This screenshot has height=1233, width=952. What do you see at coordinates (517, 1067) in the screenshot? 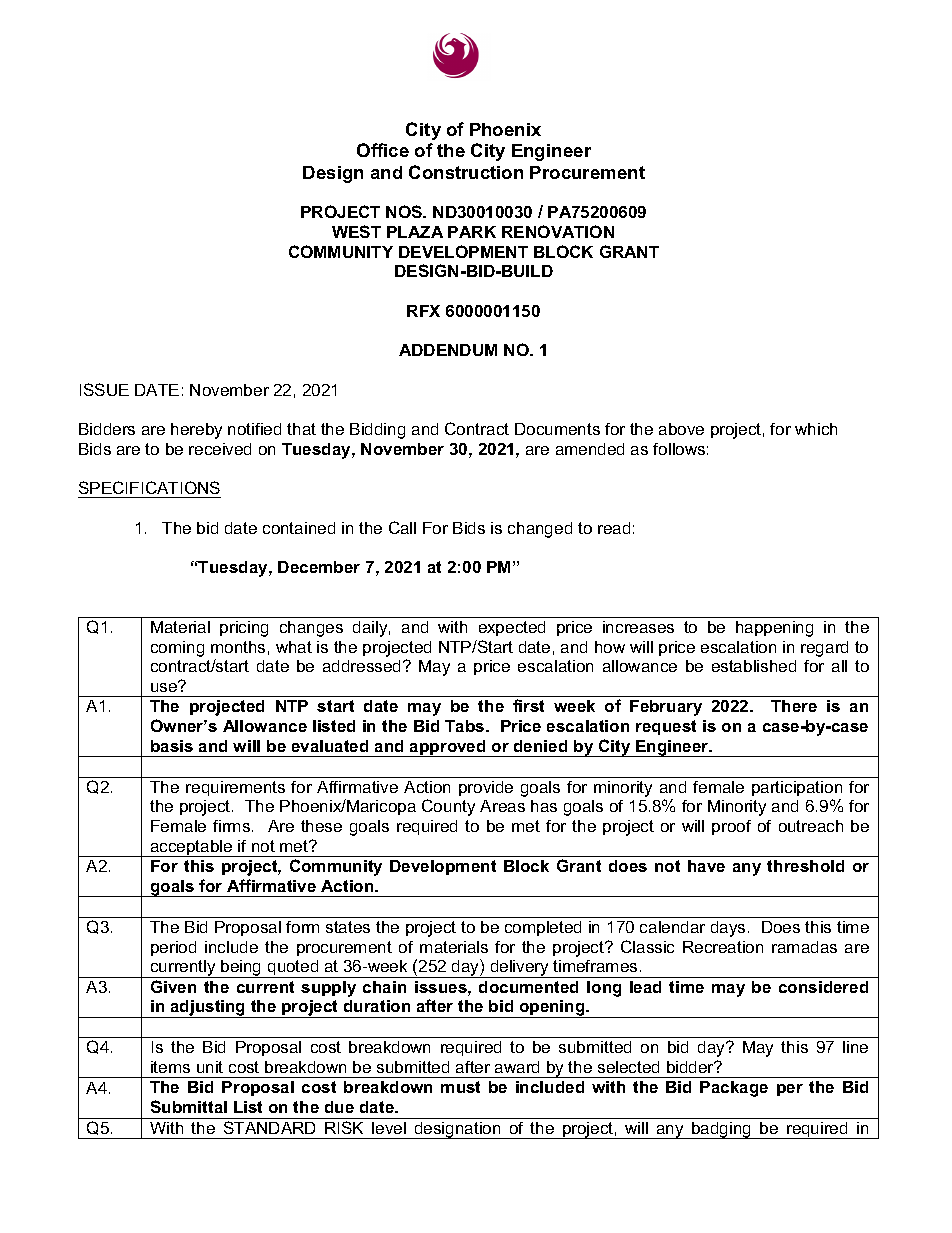
I see `award` at bounding box center [517, 1067].
